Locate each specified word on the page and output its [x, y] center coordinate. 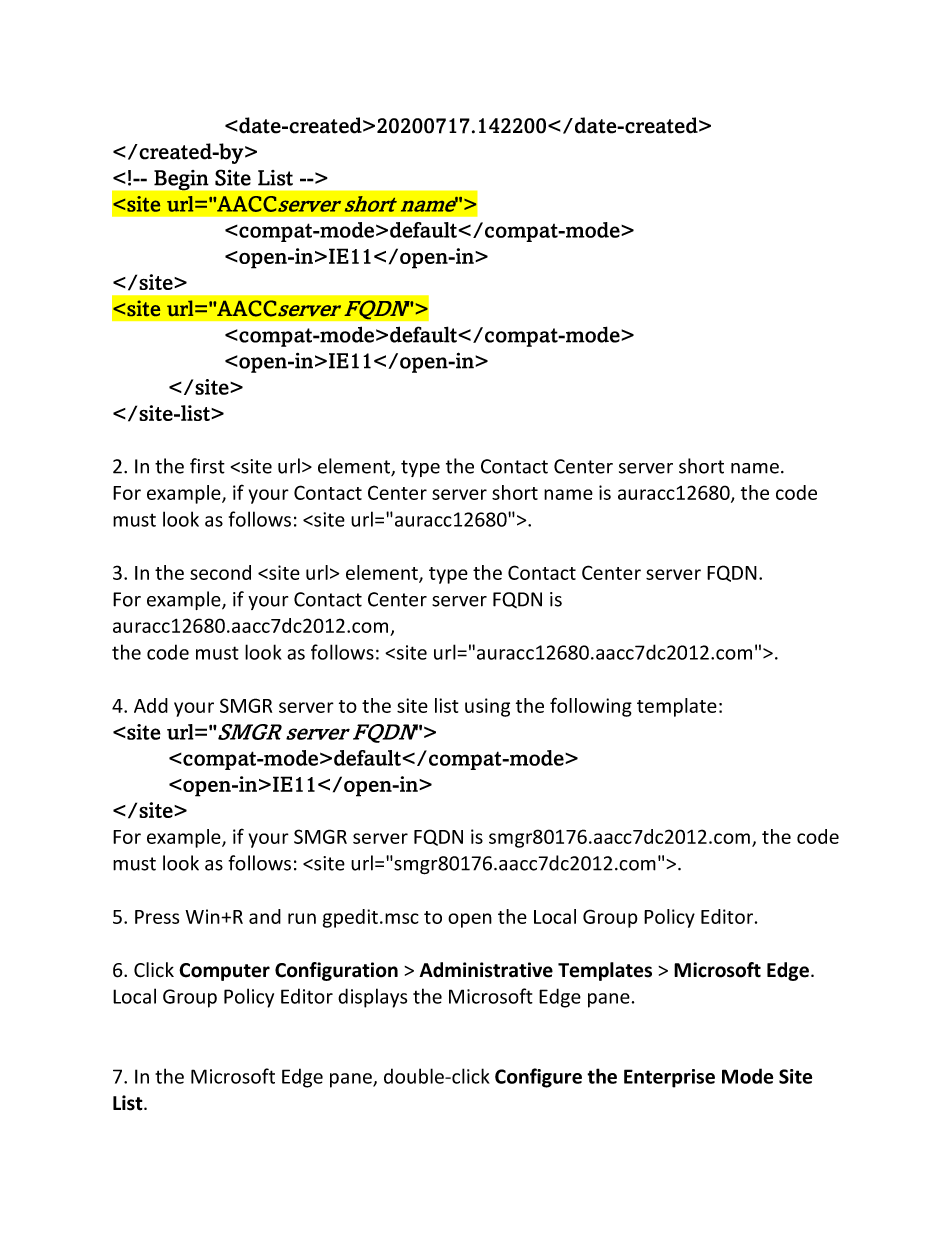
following [591, 707]
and [265, 916]
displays [372, 998]
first [207, 466]
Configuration [336, 971]
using [487, 707]
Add [151, 705]
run [302, 918]
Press [157, 917]
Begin [181, 180]
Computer [224, 972]
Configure [538, 1078]
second [220, 572]
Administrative [486, 970]
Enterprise [669, 1078]
